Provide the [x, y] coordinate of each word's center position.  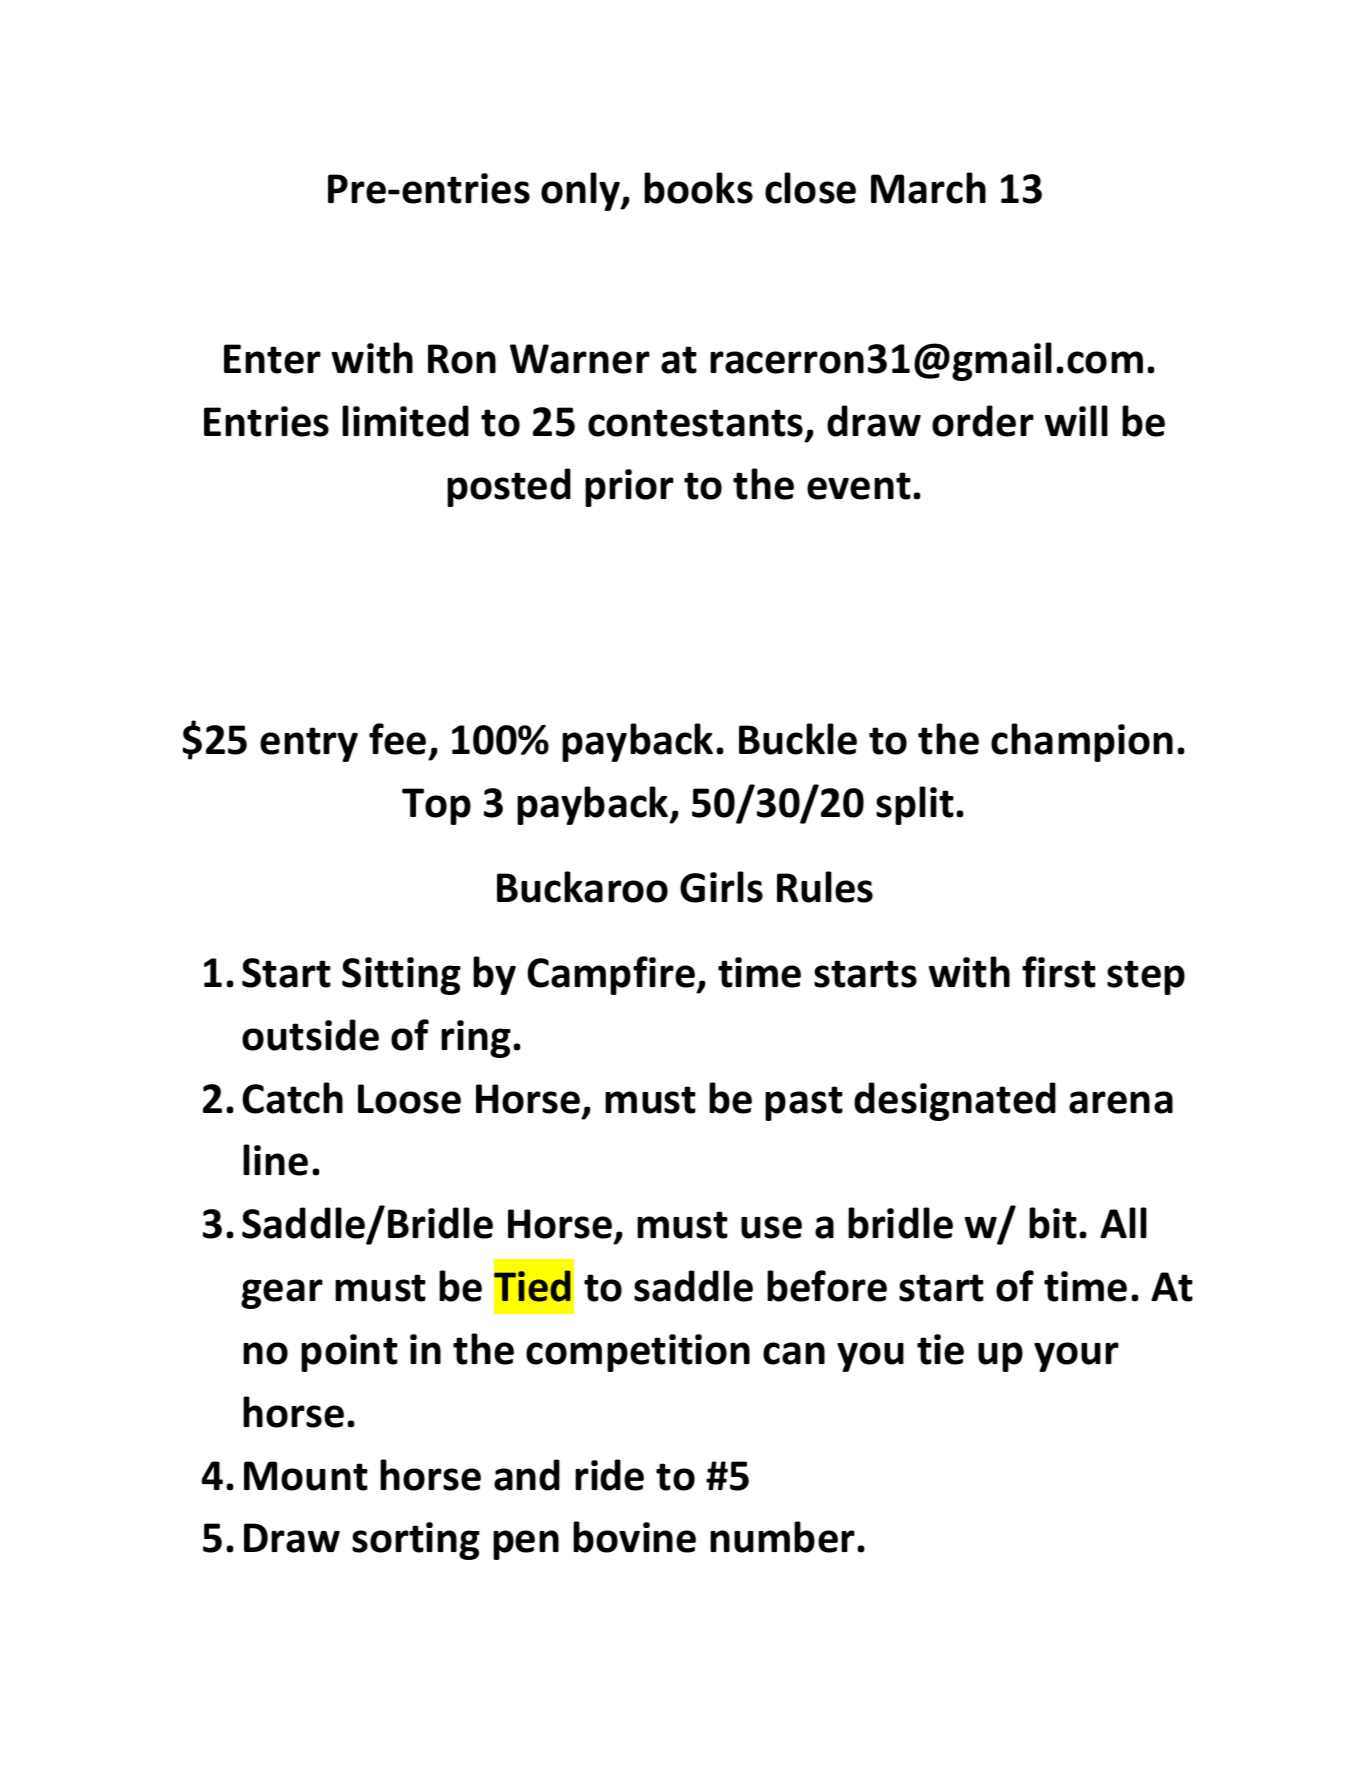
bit [1053, 1223]
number [782, 1537]
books [698, 188]
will [1076, 420]
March [928, 188]
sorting [416, 1541]
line [275, 1160]
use [771, 1227]
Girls [721, 887]
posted [509, 487]
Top [436, 806]
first [1059, 972]
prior [629, 488]
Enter [272, 359]
